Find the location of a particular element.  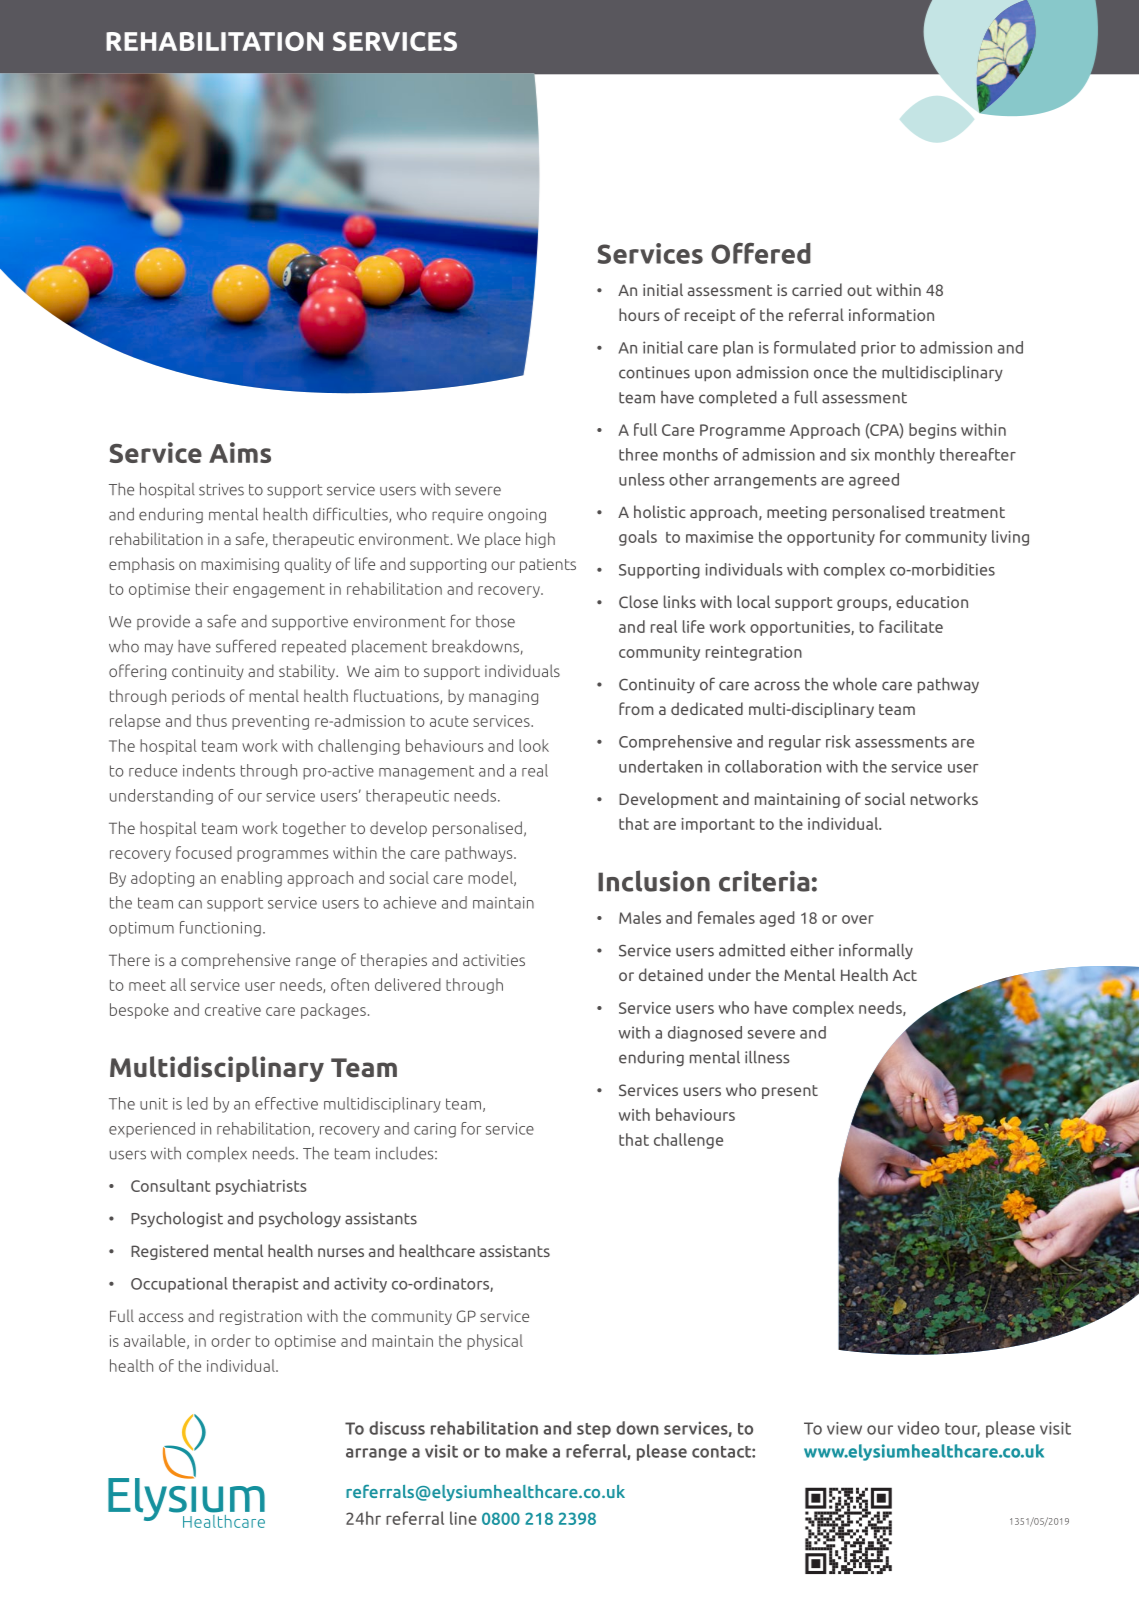

informally is located at coordinates (876, 951).
